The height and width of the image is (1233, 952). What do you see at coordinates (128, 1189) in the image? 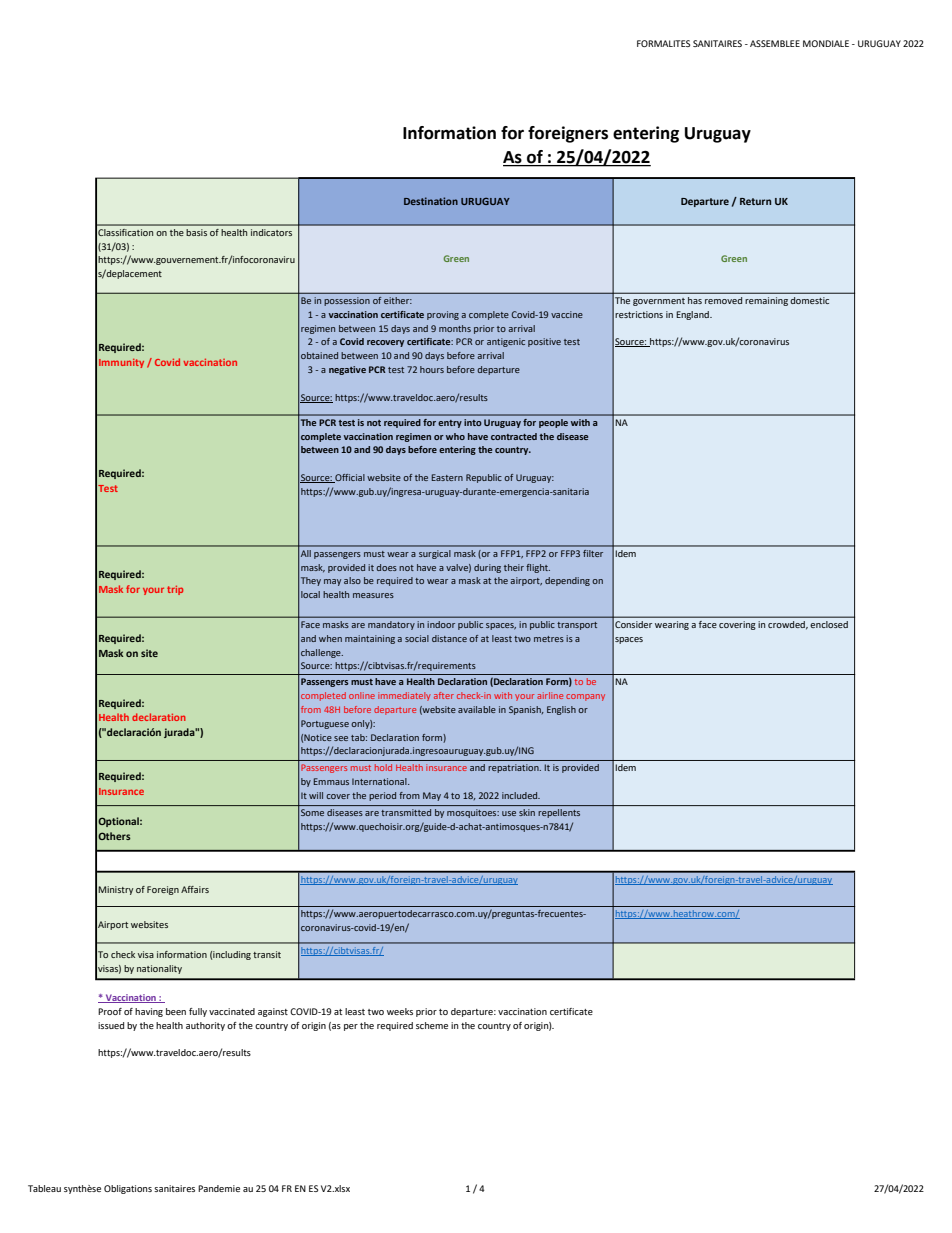
I see `Obligations` at bounding box center [128, 1189].
